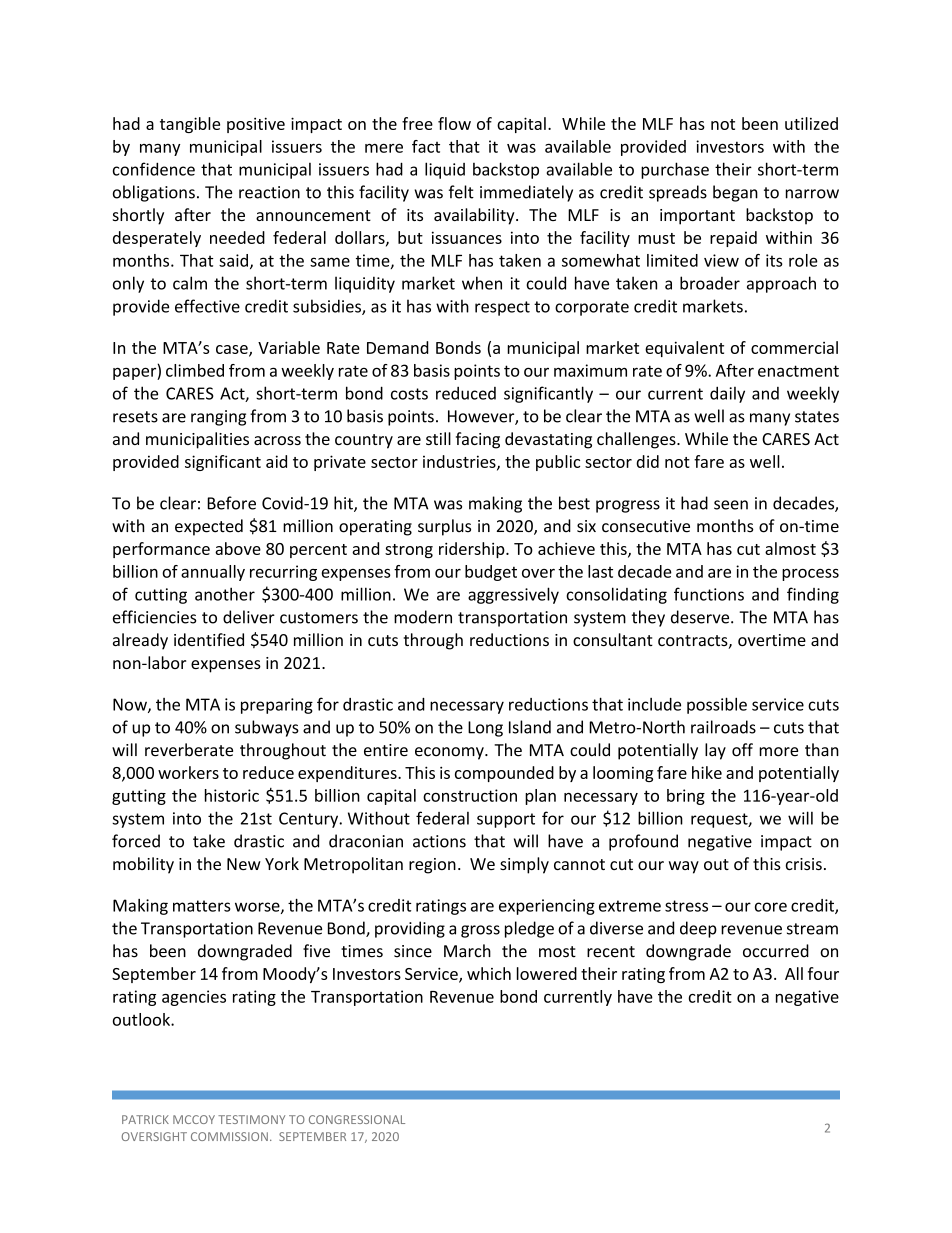 The width and height of the screenshot is (952, 1233). I want to click on flow, so click(454, 123).
